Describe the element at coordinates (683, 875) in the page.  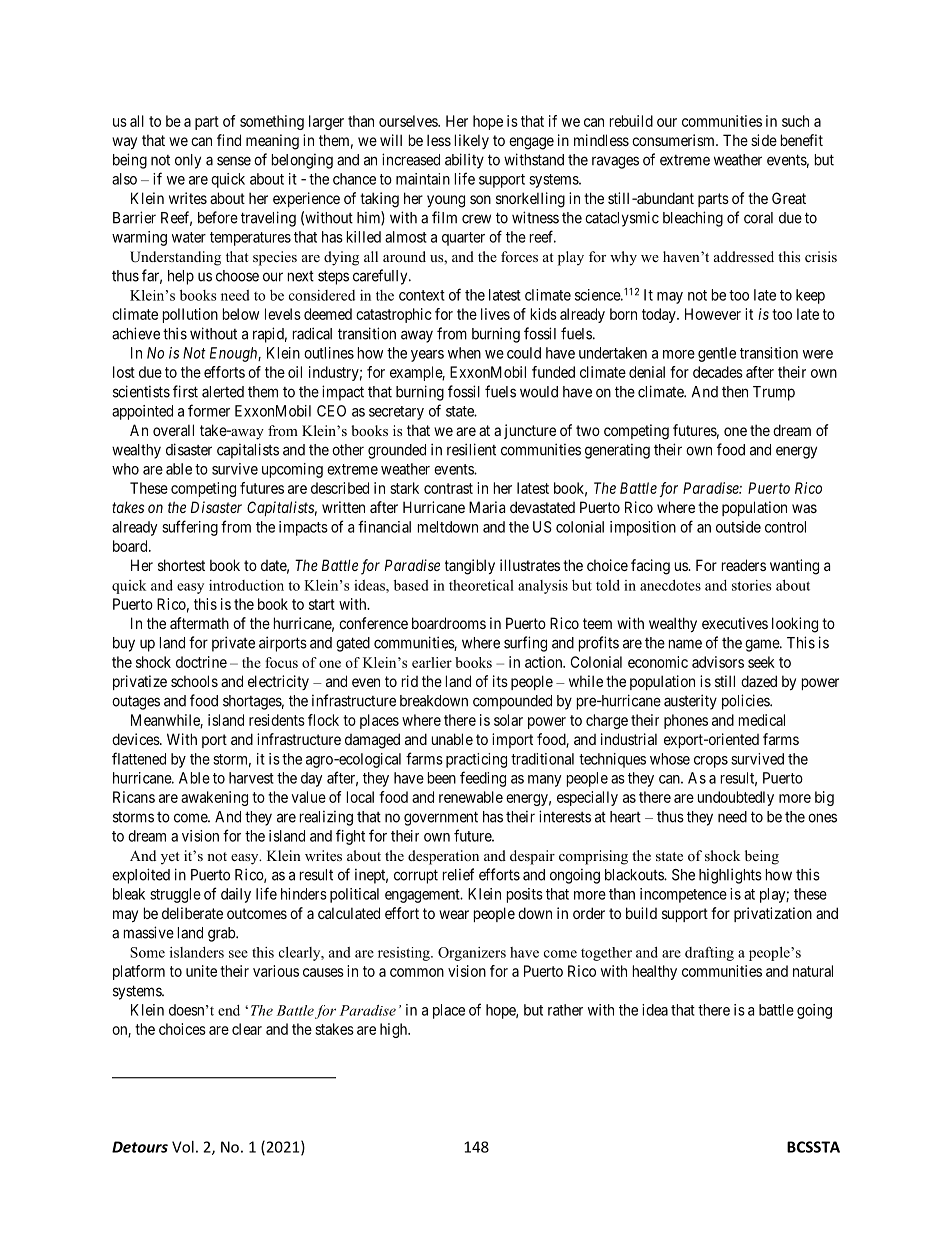
I see `She` at that location.
